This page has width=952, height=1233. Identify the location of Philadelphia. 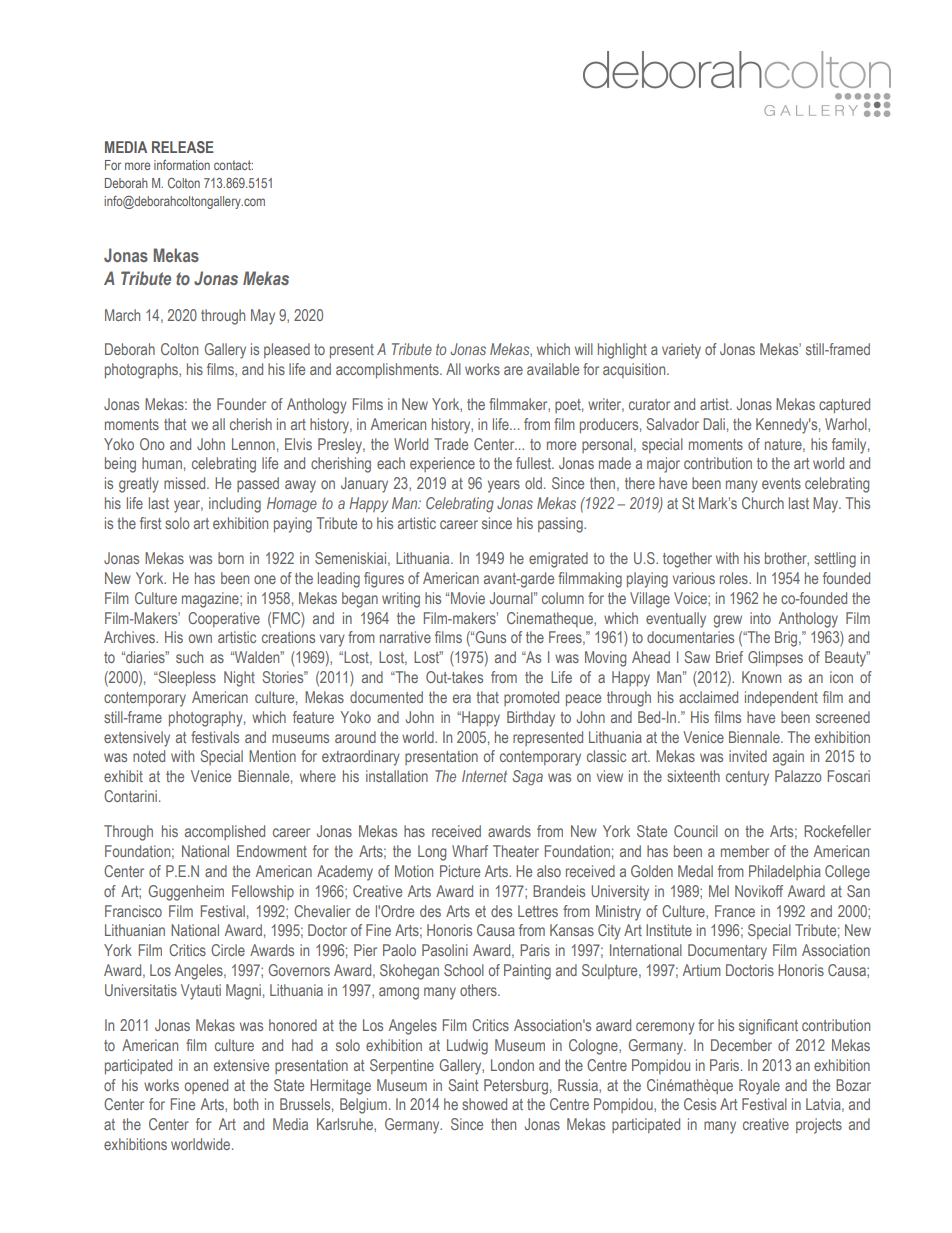
(785, 872).
